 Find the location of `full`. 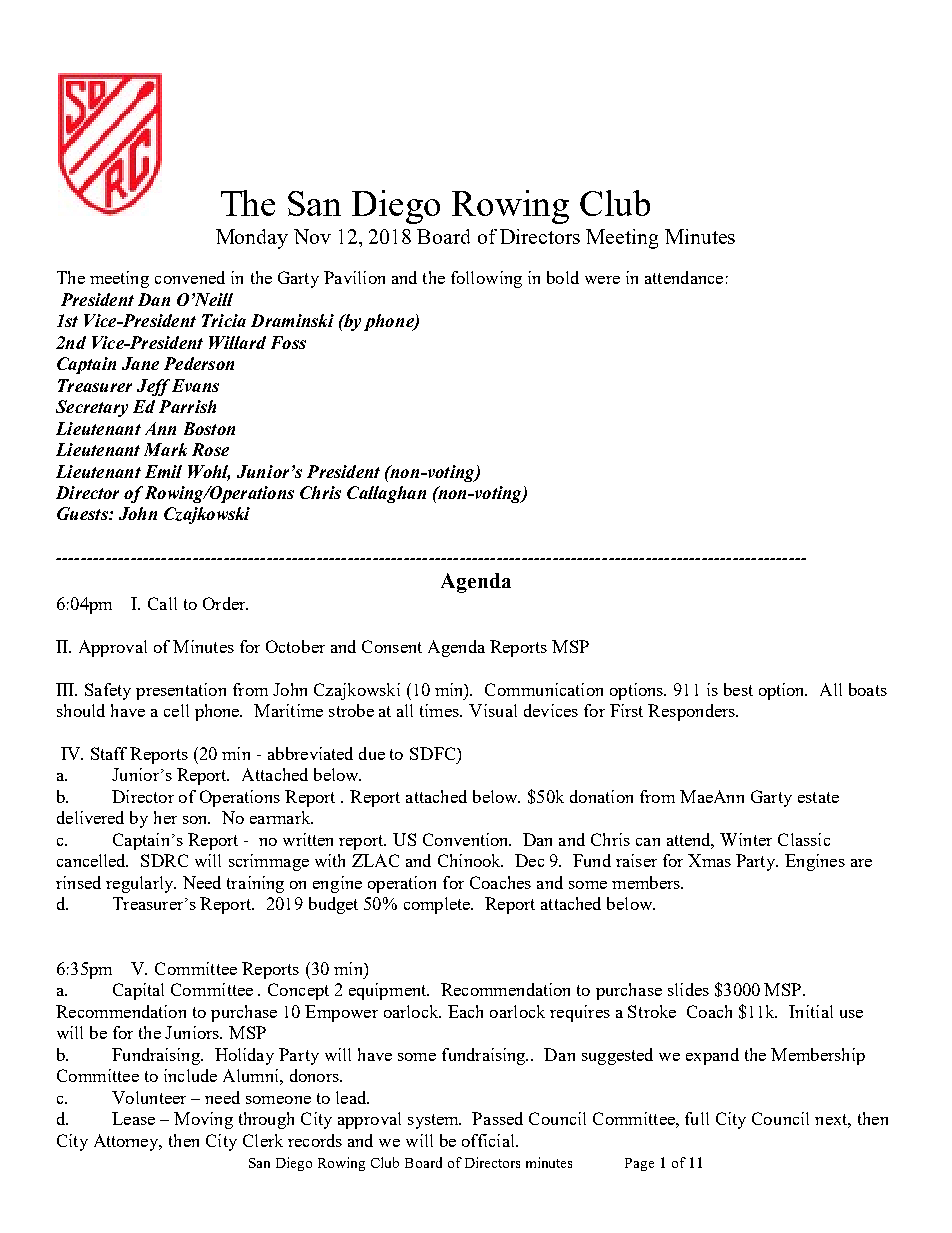

full is located at coordinates (697, 1118).
